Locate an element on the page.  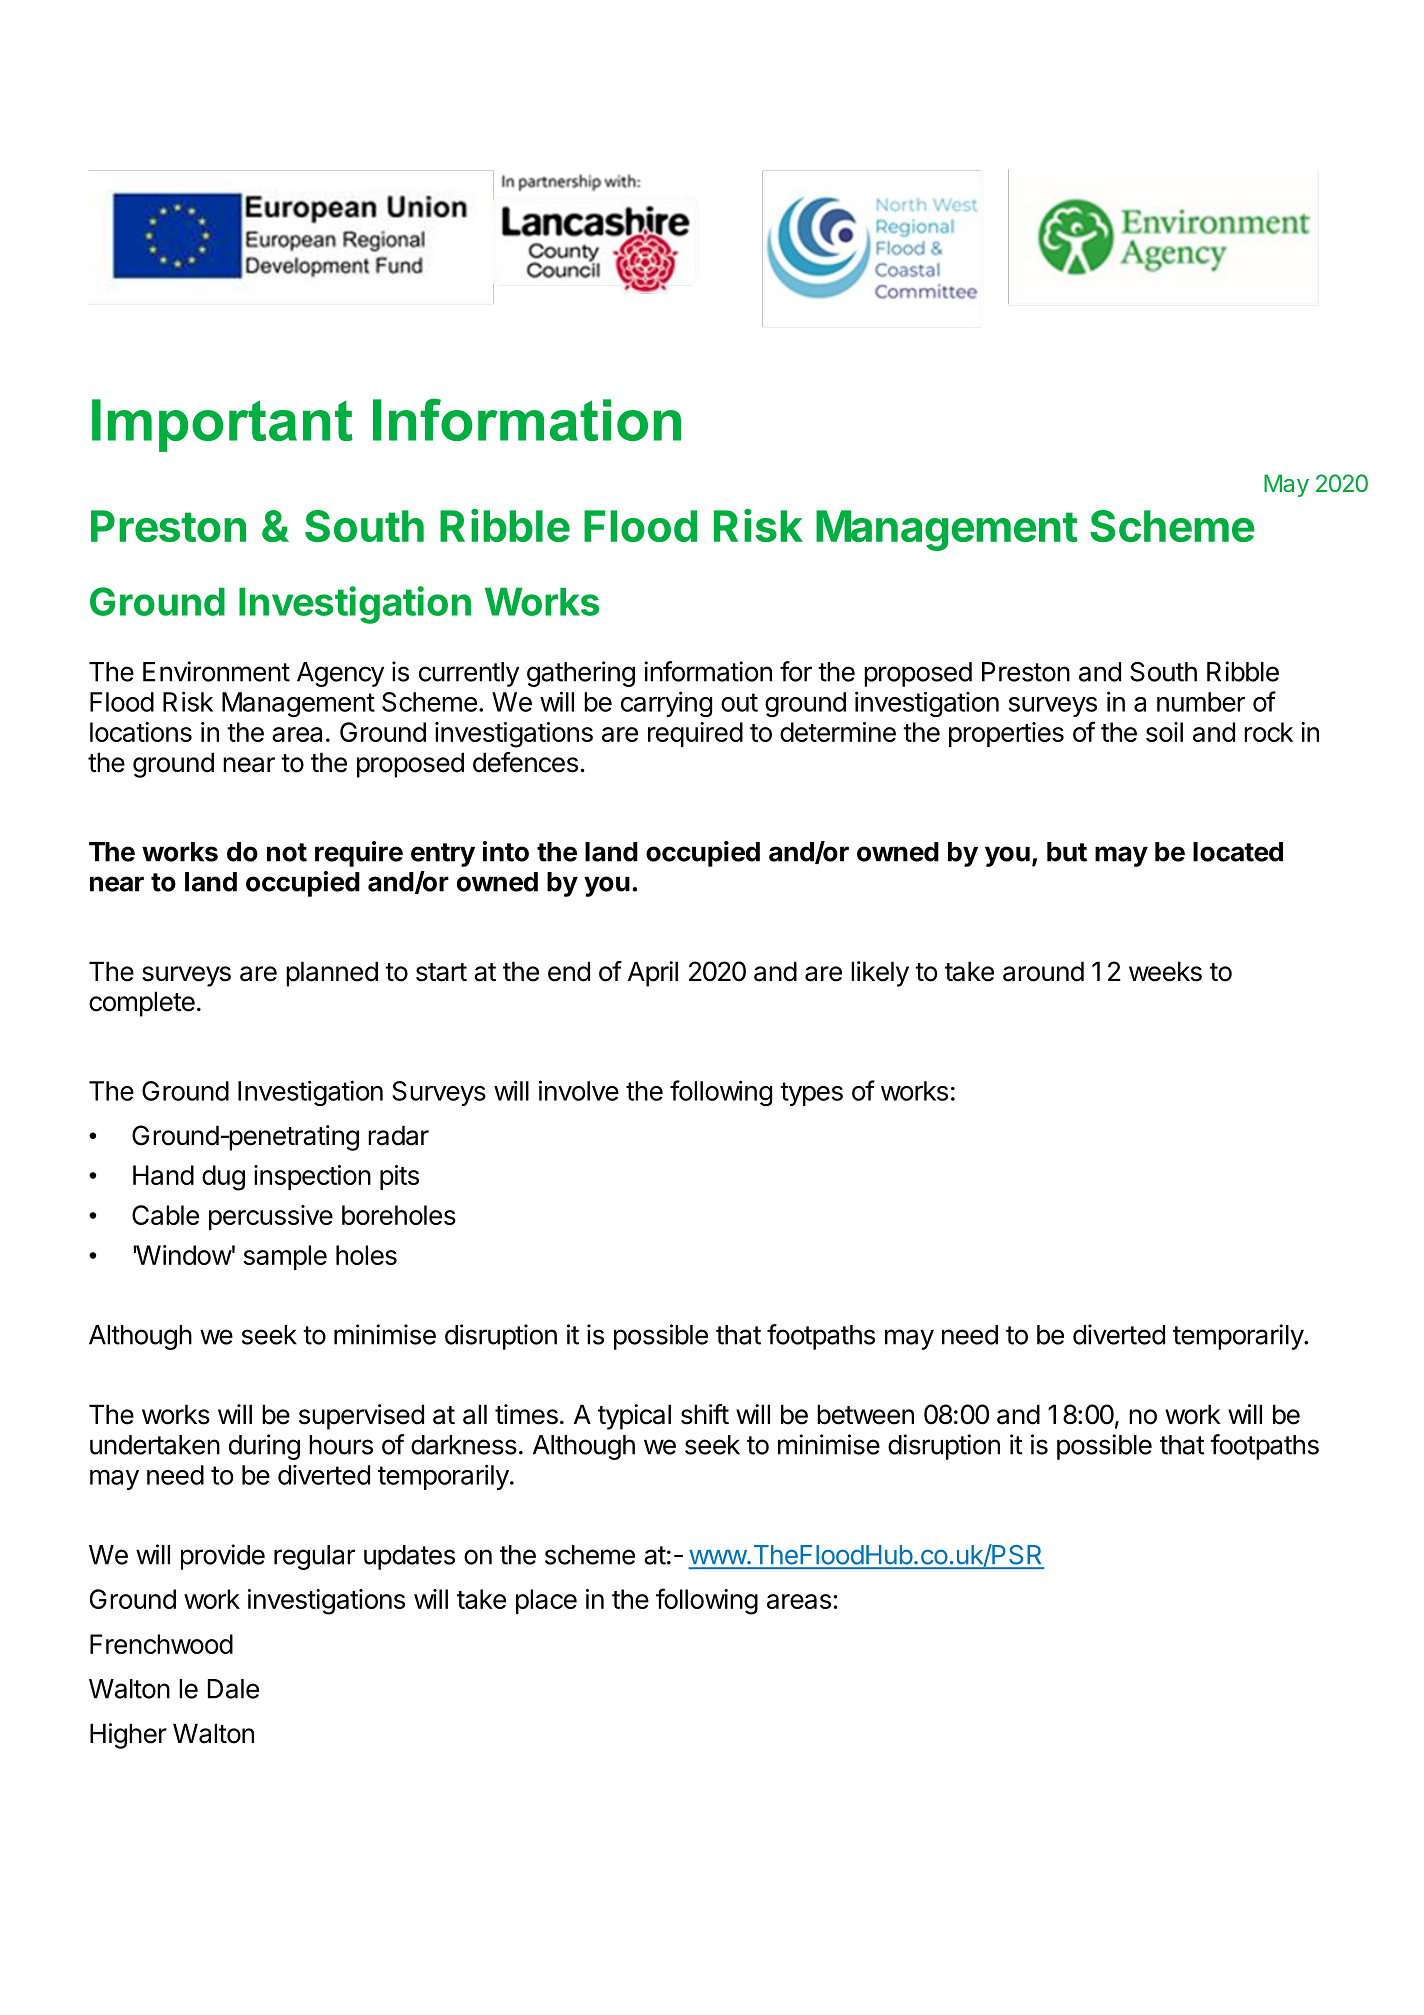
during is located at coordinates (264, 1447).
